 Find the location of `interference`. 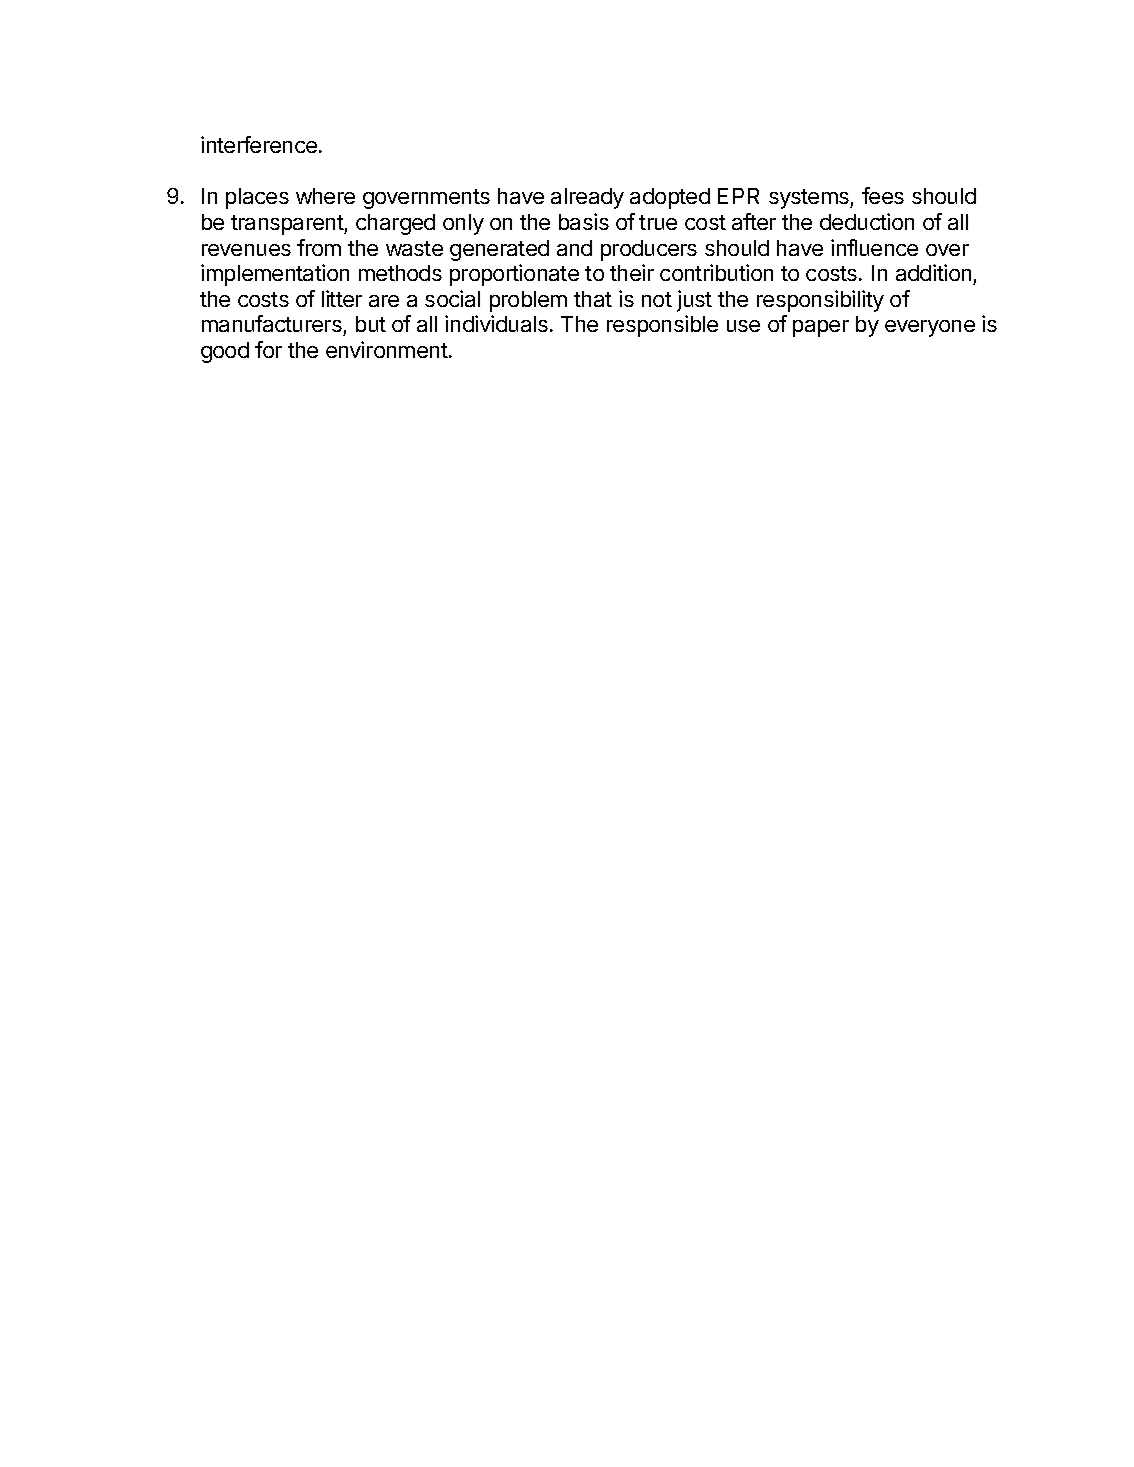

interference is located at coordinates (259, 144).
